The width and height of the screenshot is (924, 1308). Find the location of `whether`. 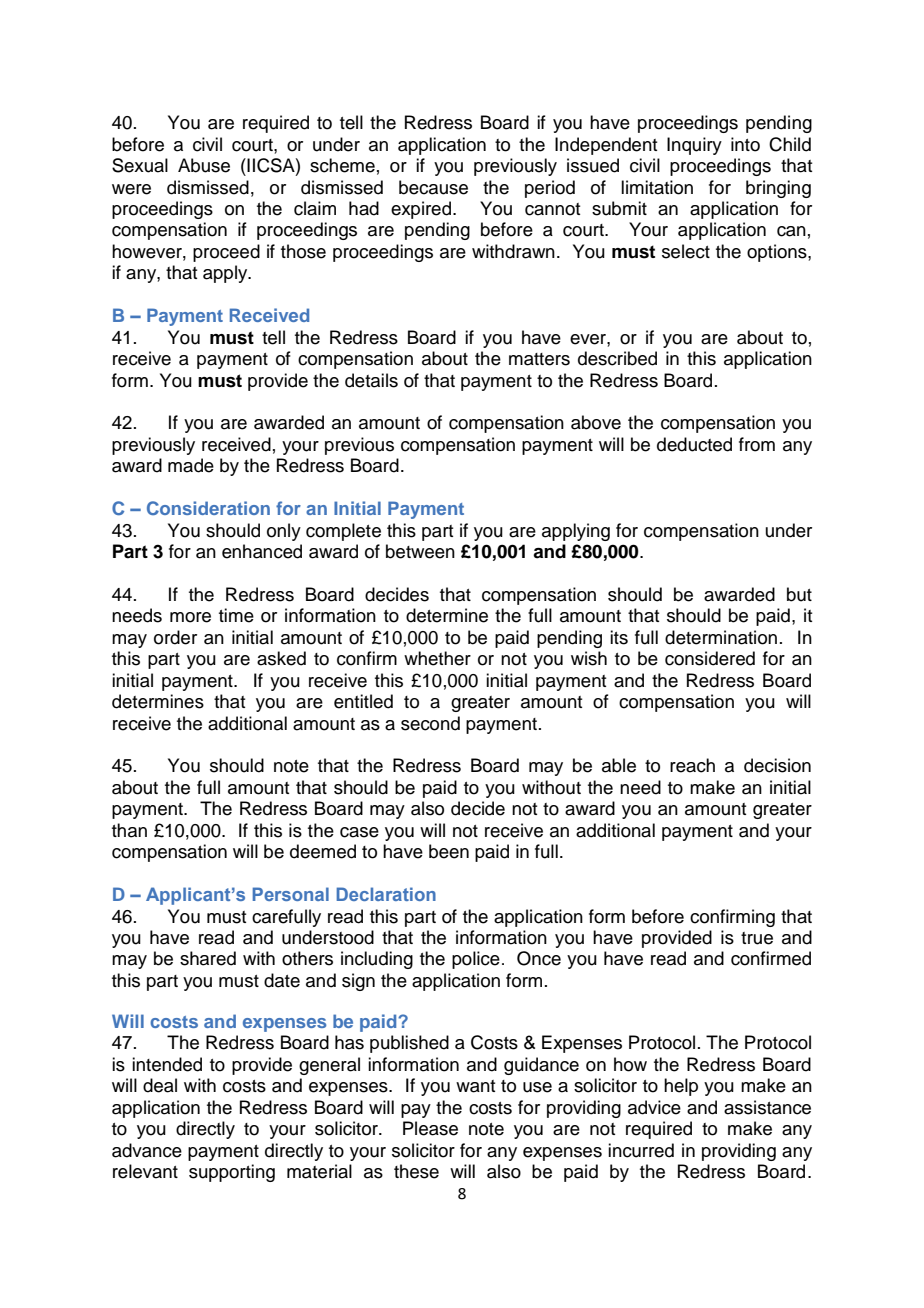

whether is located at coordinates (437, 658).
